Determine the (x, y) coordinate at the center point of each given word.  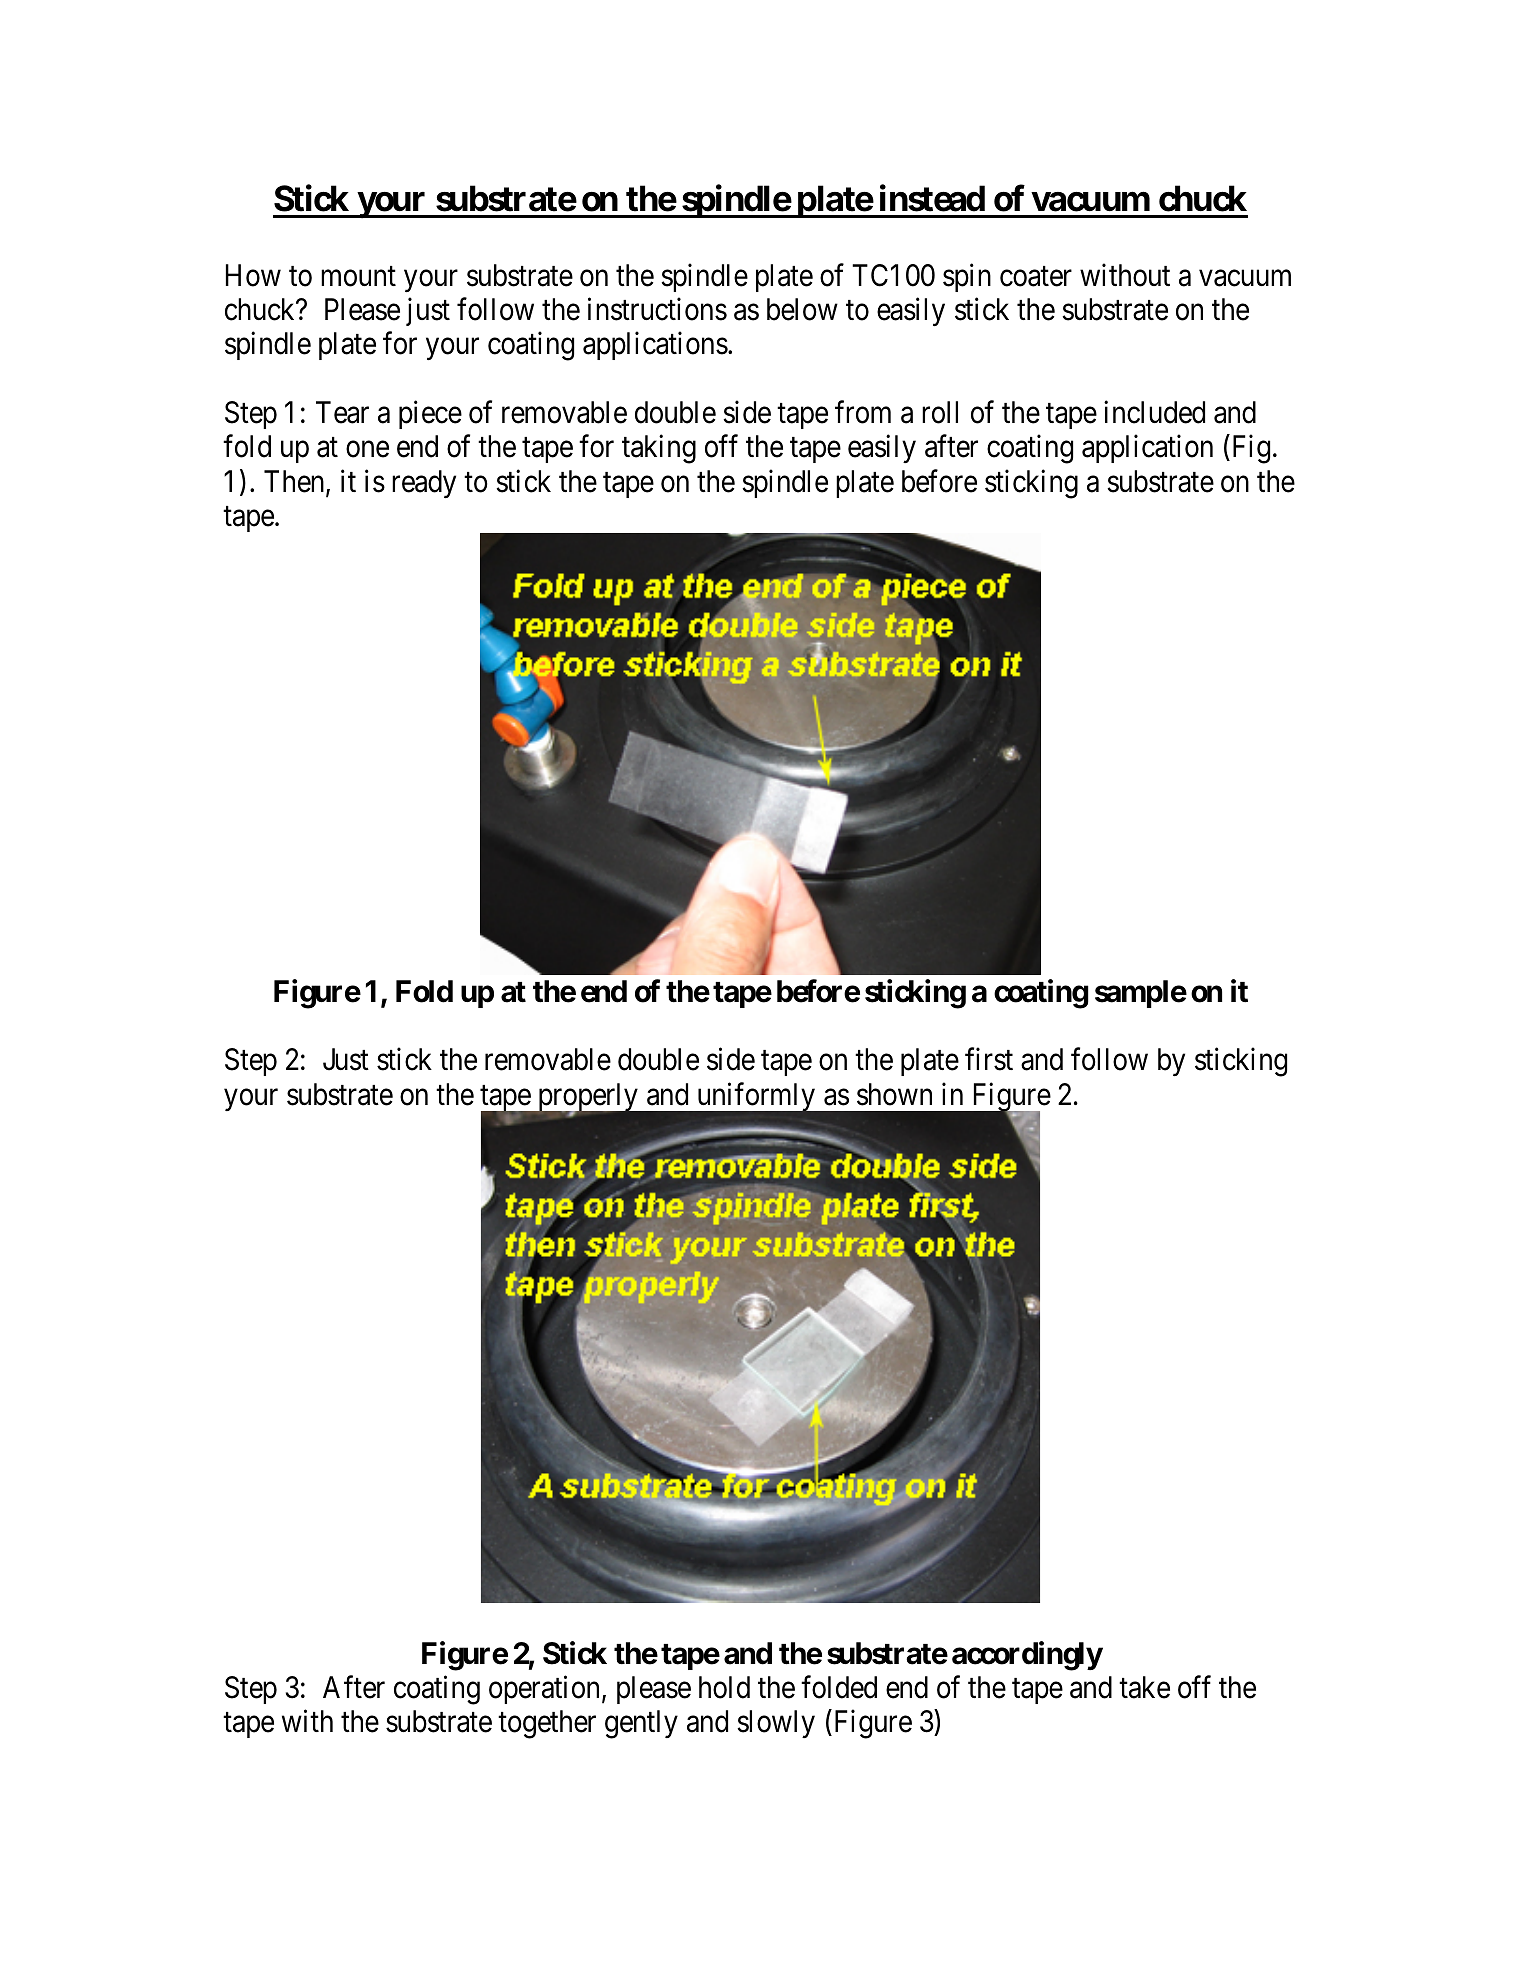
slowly (776, 1724)
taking (659, 449)
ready (424, 484)
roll (940, 412)
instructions (657, 309)
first (989, 1059)
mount (358, 277)
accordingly (1027, 1656)
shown (894, 1094)
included (1154, 412)
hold (724, 1687)
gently (641, 1724)
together (547, 1724)
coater (1036, 277)
